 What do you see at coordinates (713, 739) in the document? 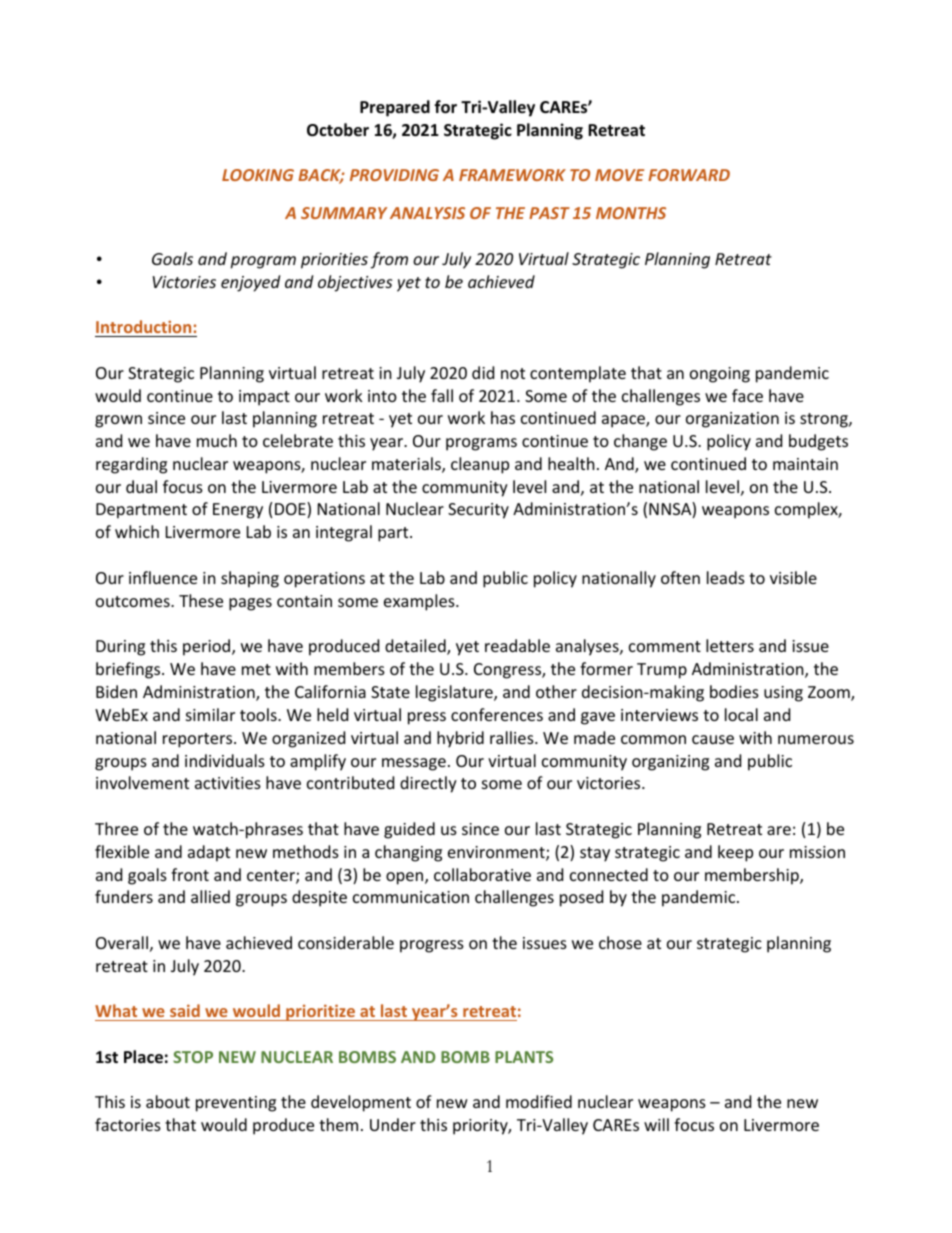
I see `cause` at bounding box center [713, 739].
